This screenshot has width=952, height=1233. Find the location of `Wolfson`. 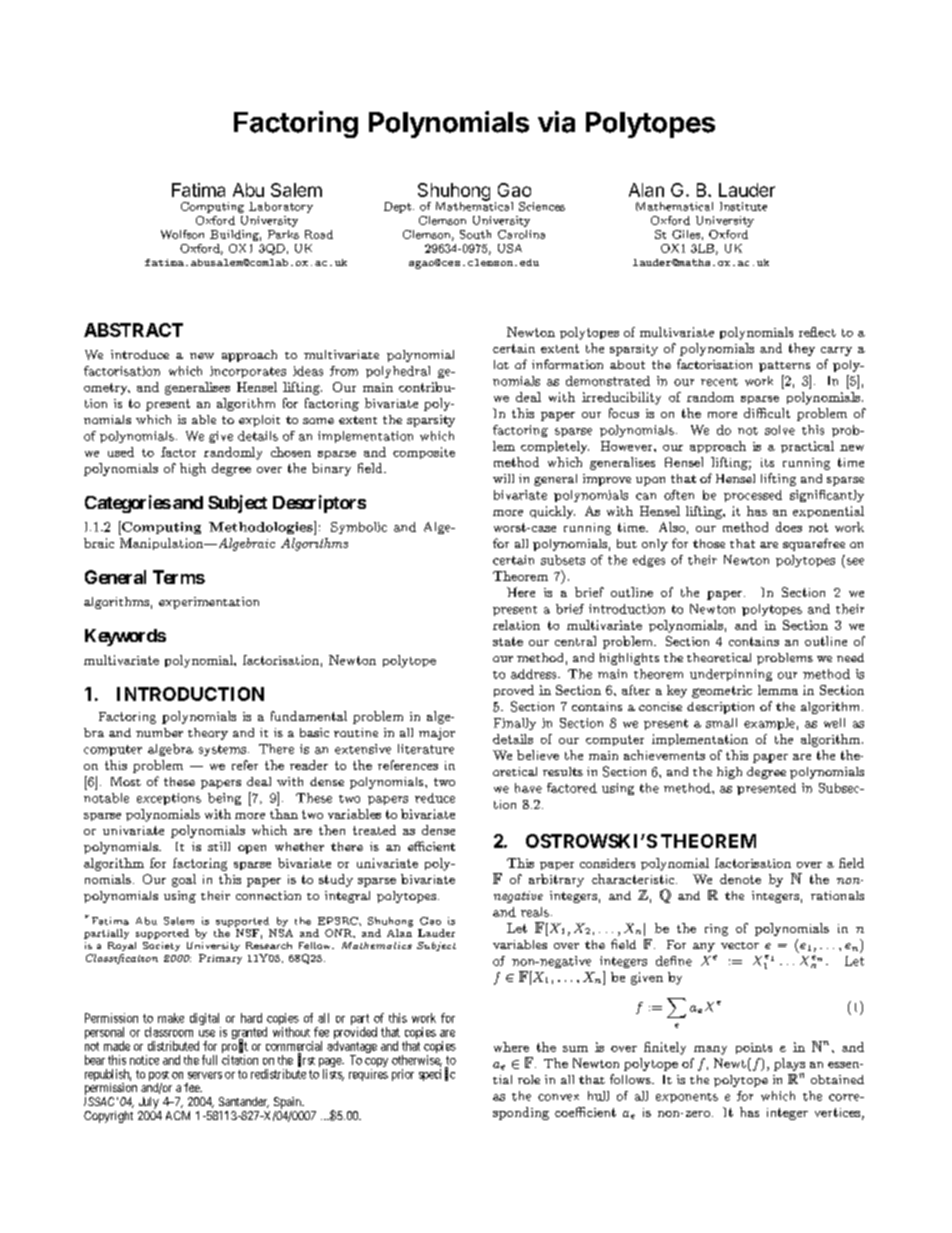

Wolfson is located at coordinates (182, 234).
